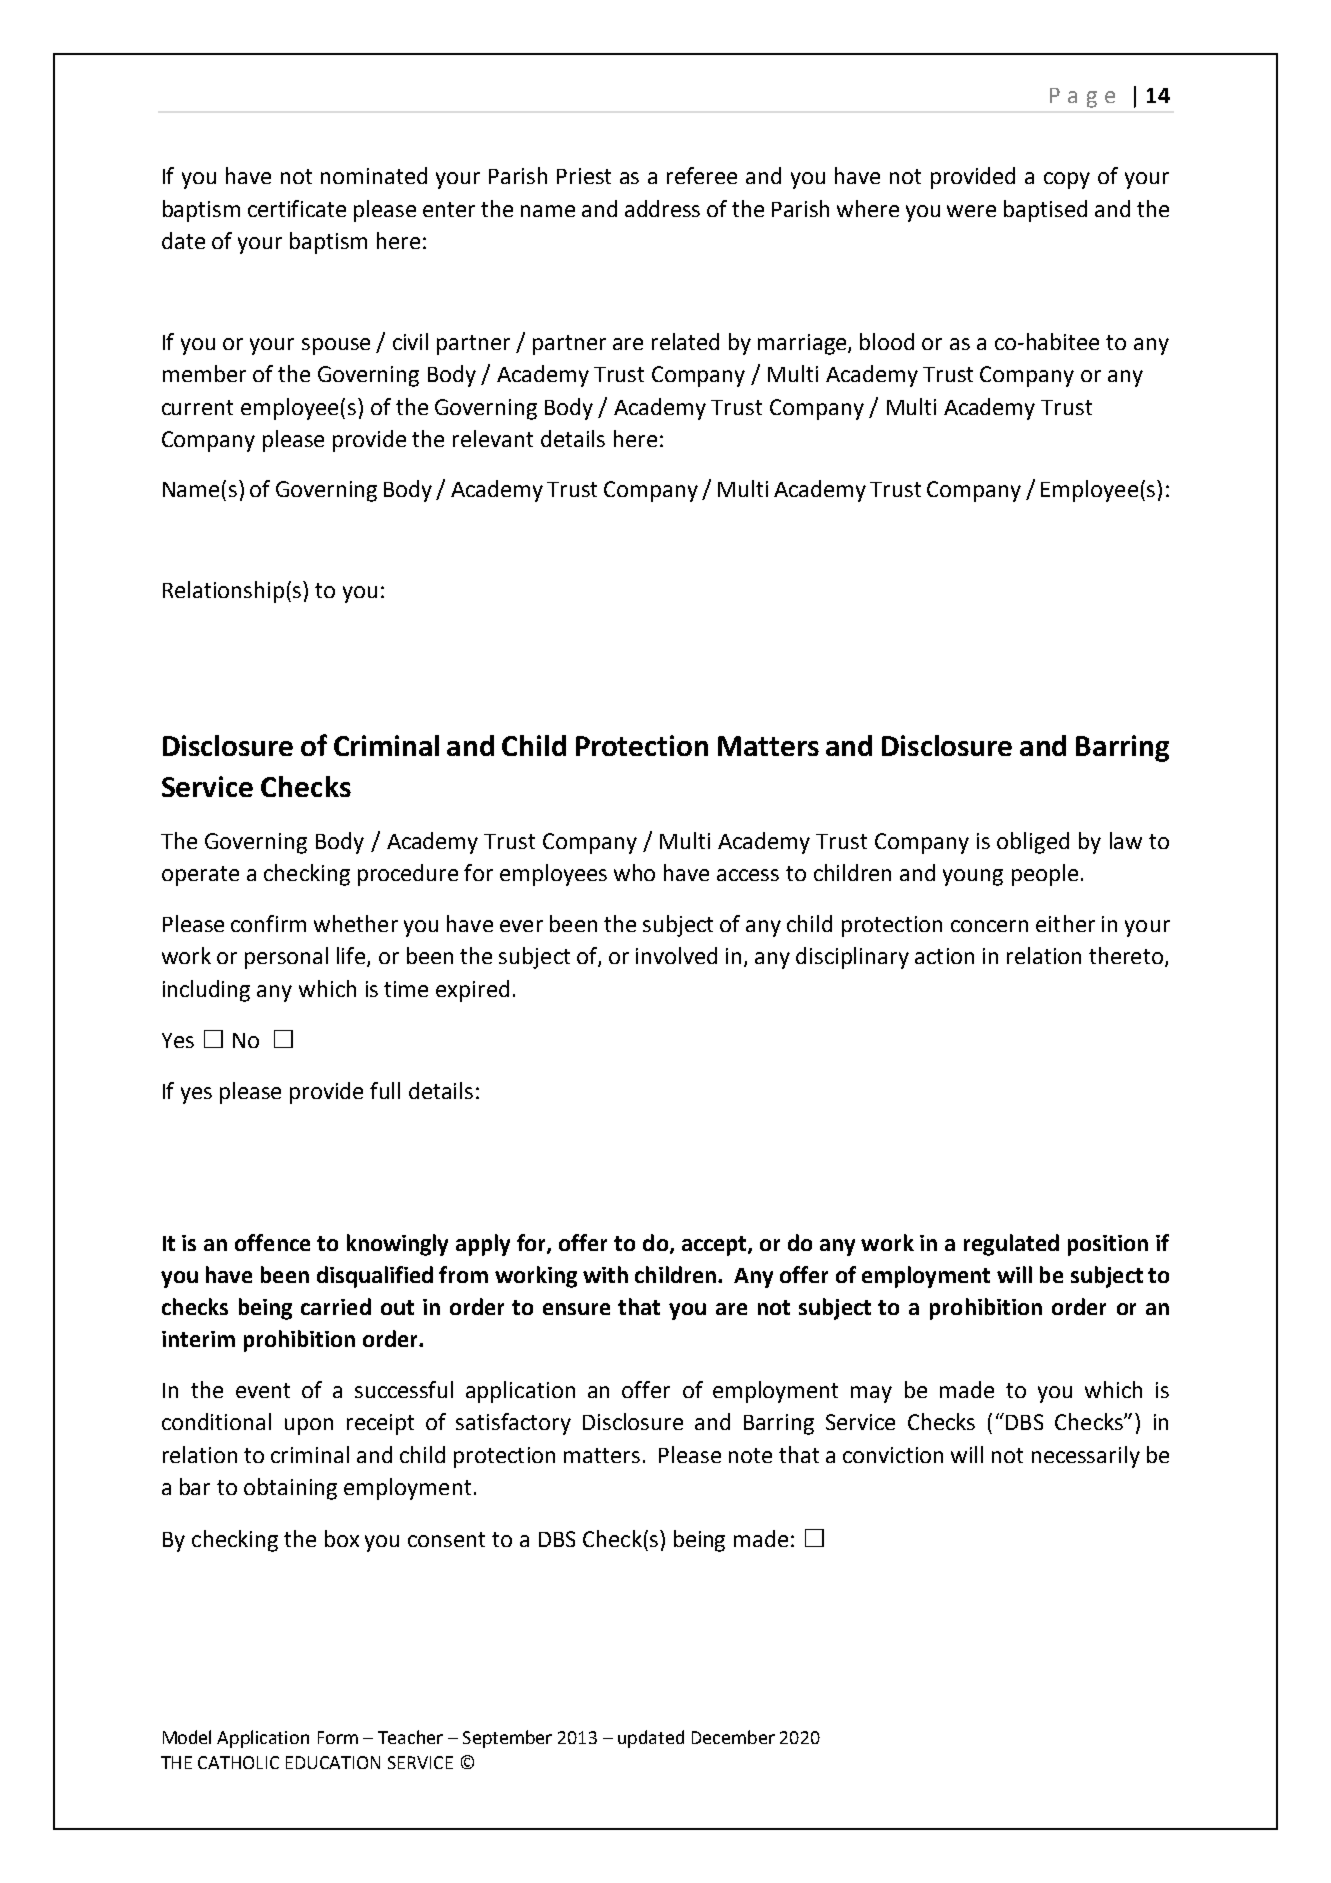  What do you see at coordinates (297, 208) in the image?
I see `certificate` at bounding box center [297, 208].
